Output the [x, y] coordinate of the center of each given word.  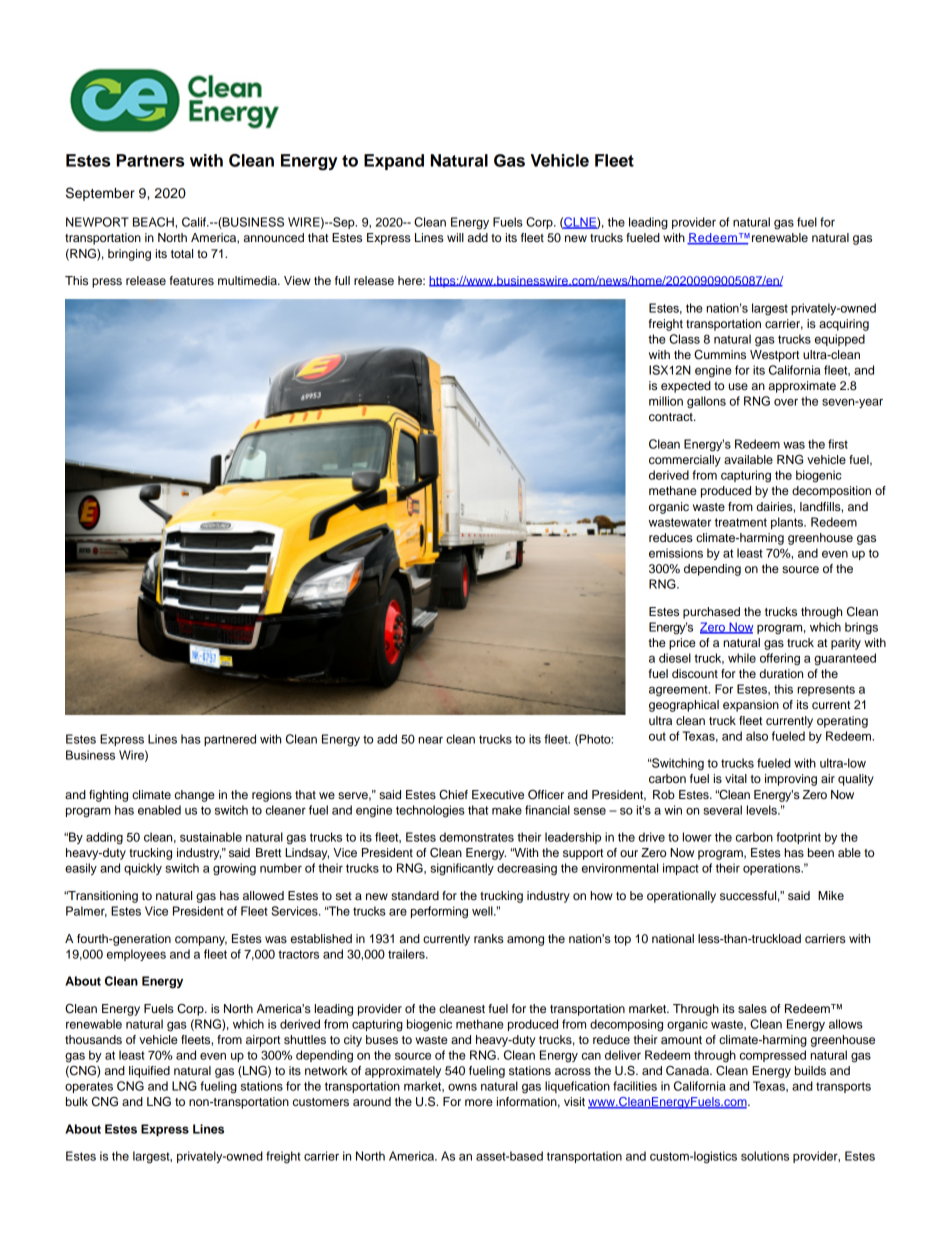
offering [780, 659]
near [430, 740]
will [455, 237]
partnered [230, 740]
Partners [150, 160]
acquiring [844, 325]
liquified [149, 1072]
